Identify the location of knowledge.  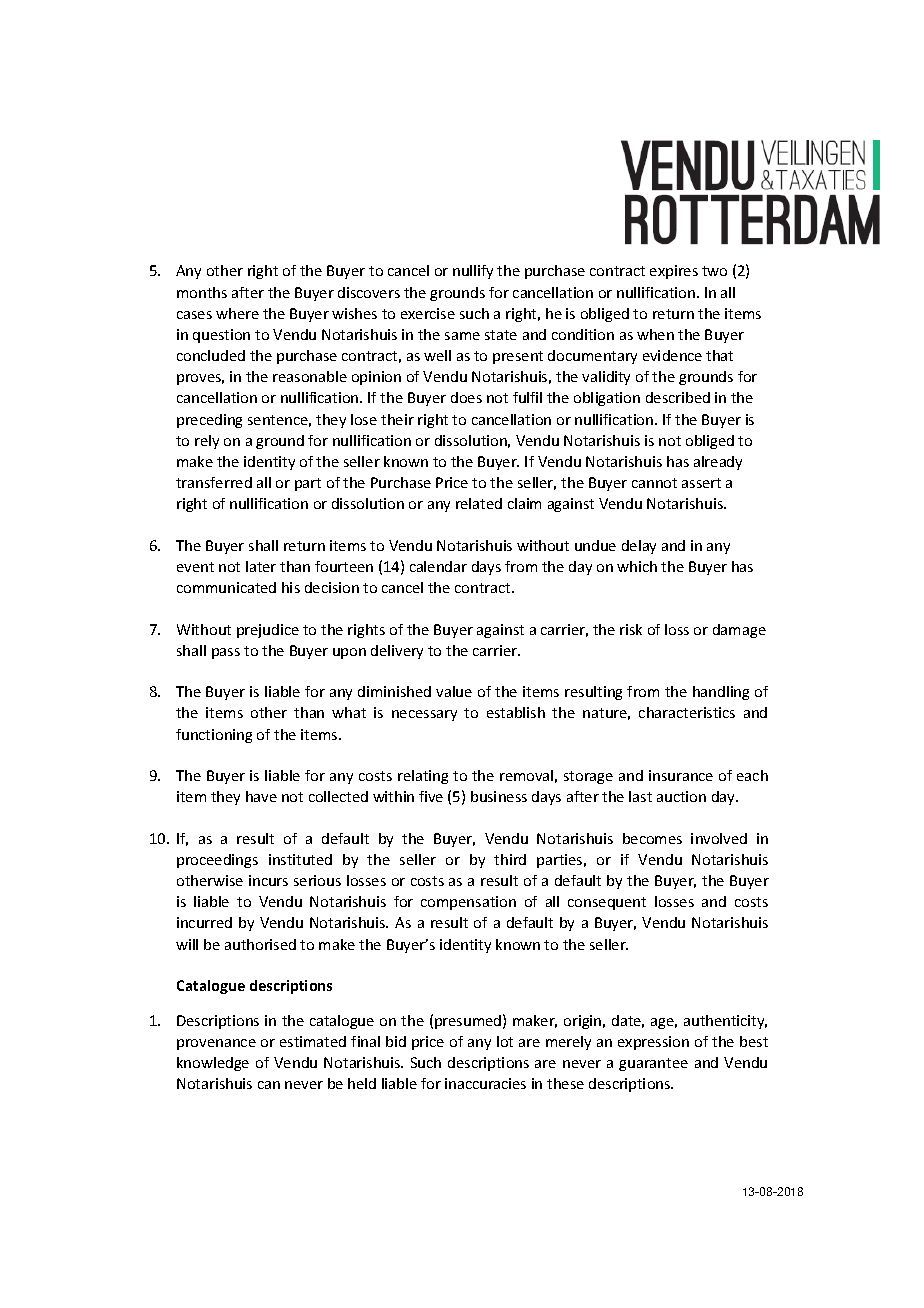
(213, 1064).
